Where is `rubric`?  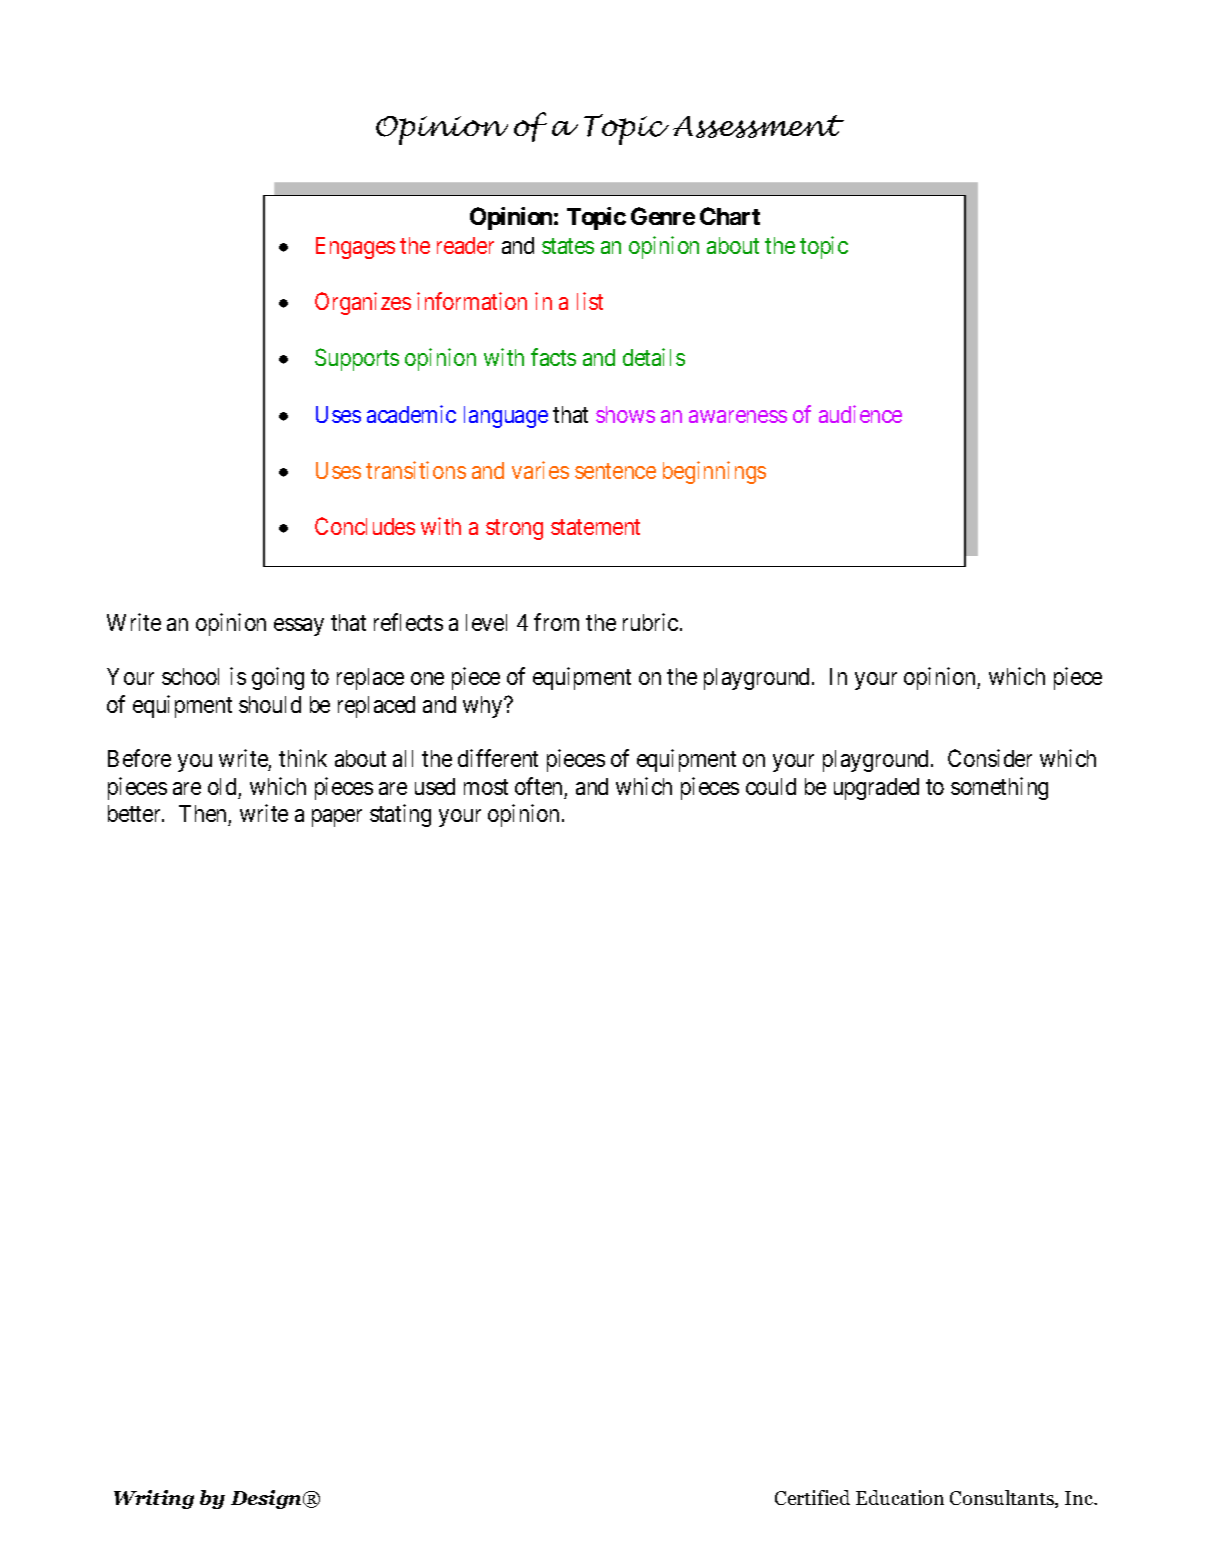
rubric is located at coordinates (650, 622).
